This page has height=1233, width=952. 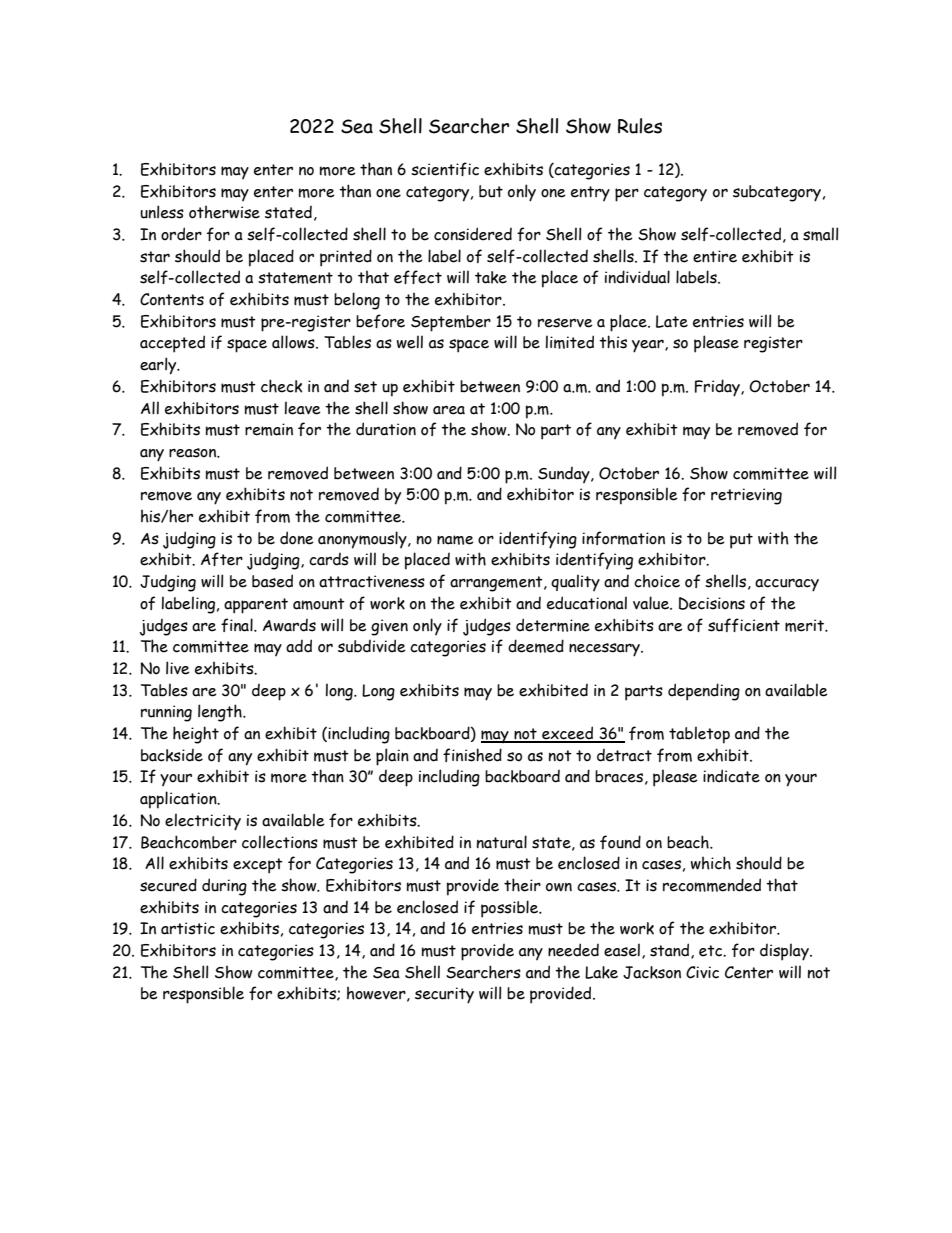 I want to click on Friday, so click(x=718, y=388).
